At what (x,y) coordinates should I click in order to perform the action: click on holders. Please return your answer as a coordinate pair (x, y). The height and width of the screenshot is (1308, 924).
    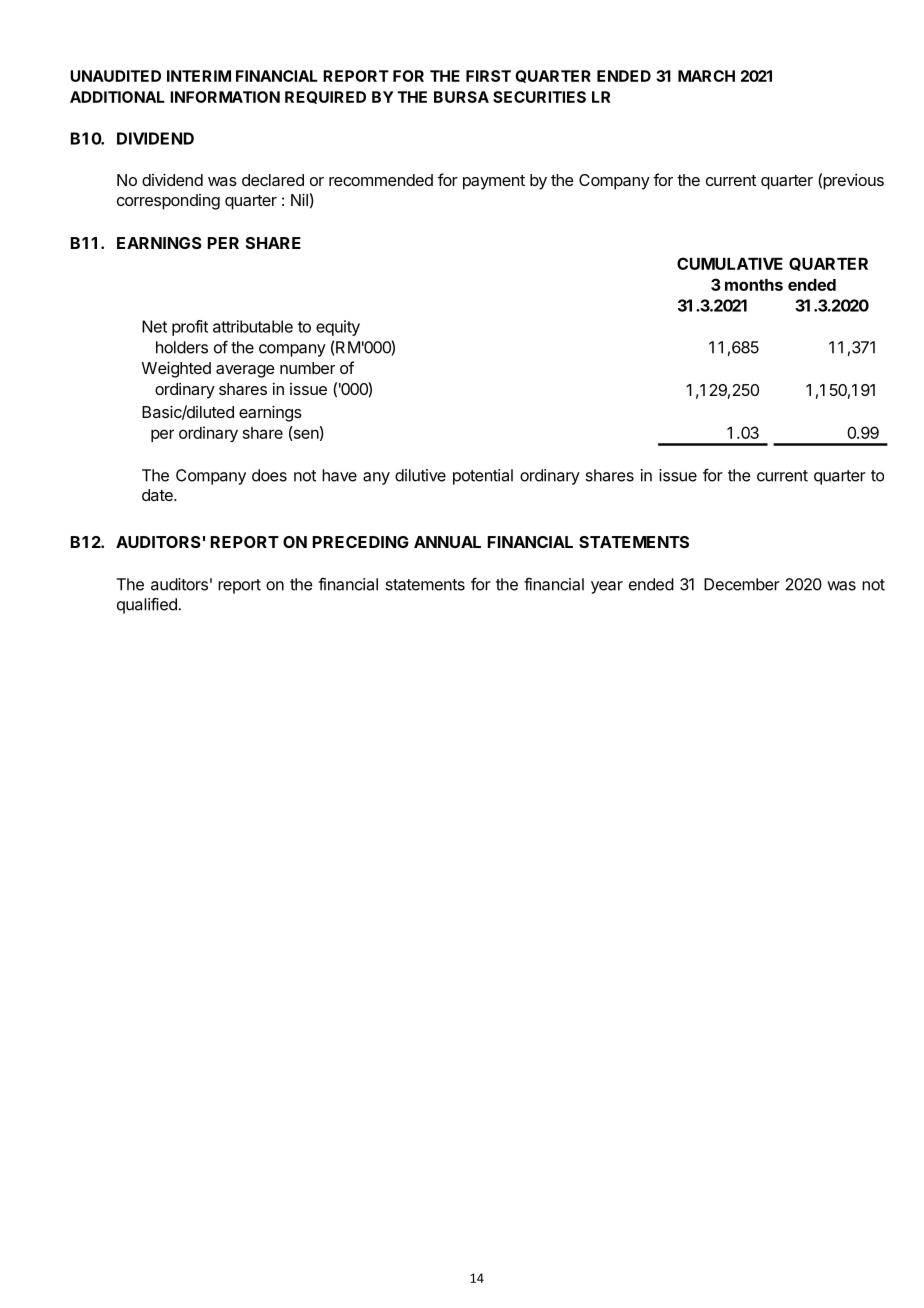
    Looking at the image, I should click on (182, 347).
